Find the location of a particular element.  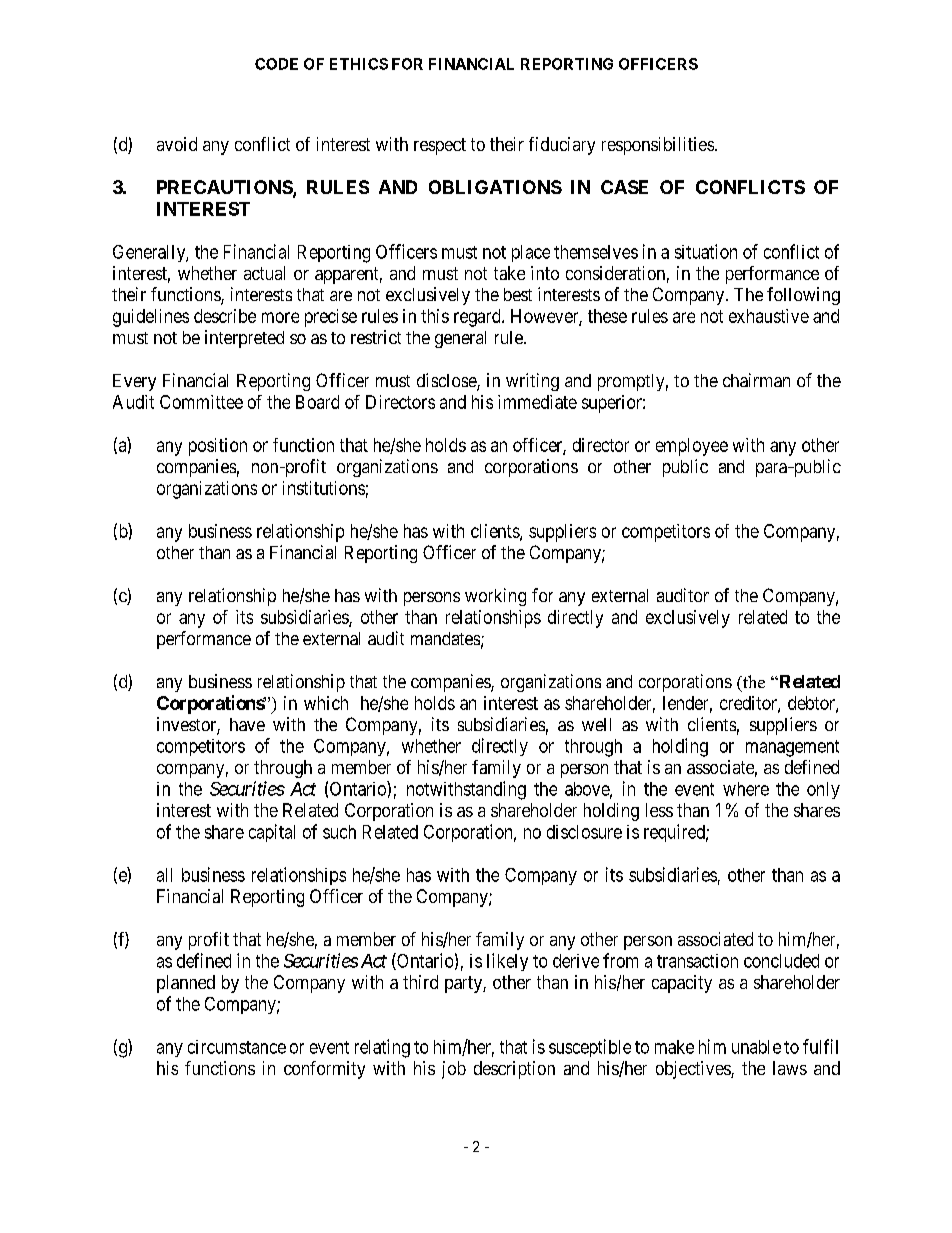

disclosure is located at coordinates (584, 832).
